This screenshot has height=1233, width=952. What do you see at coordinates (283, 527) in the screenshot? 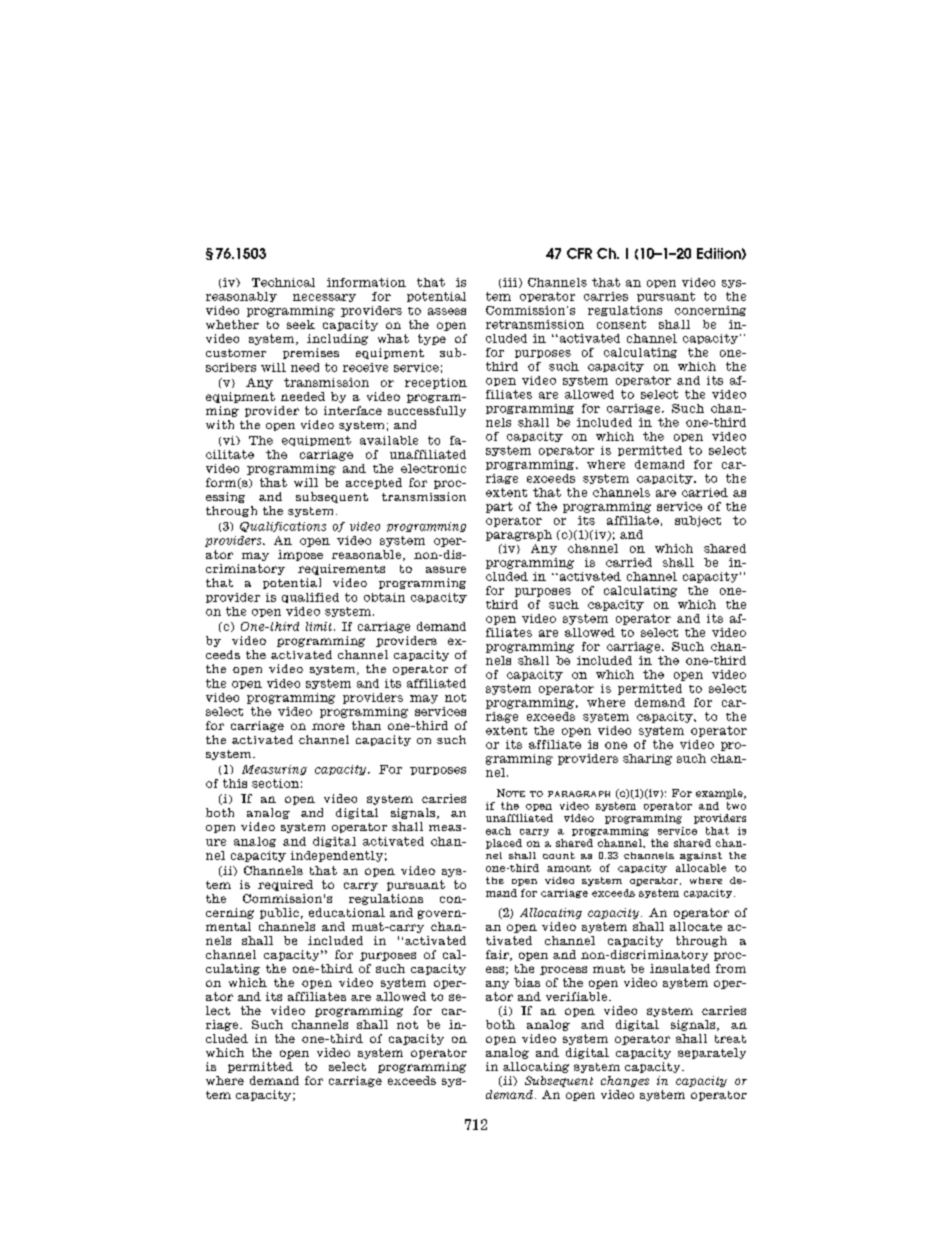
I see `Qualifications` at bounding box center [283, 527].
